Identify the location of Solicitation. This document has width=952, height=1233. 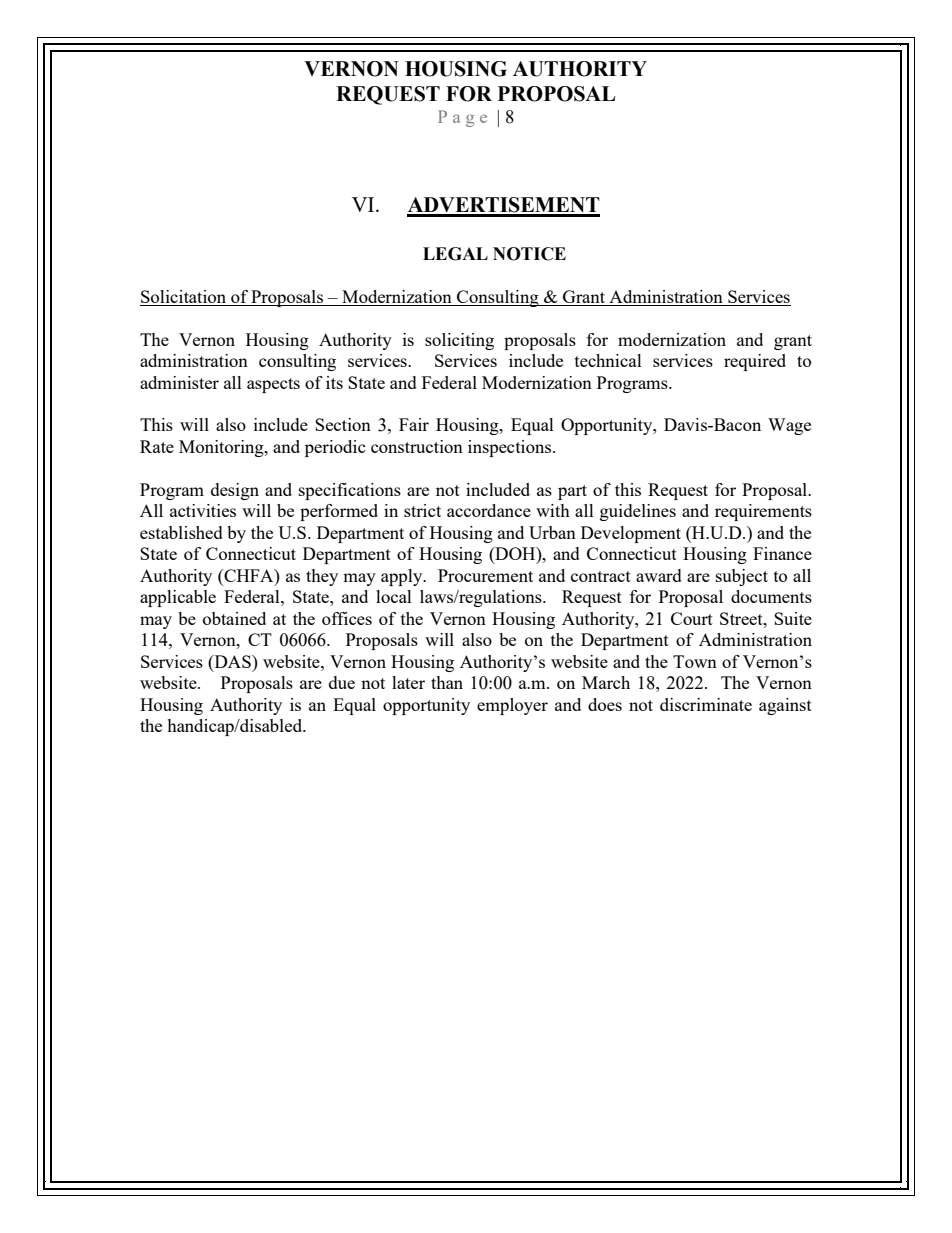
(183, 296).
